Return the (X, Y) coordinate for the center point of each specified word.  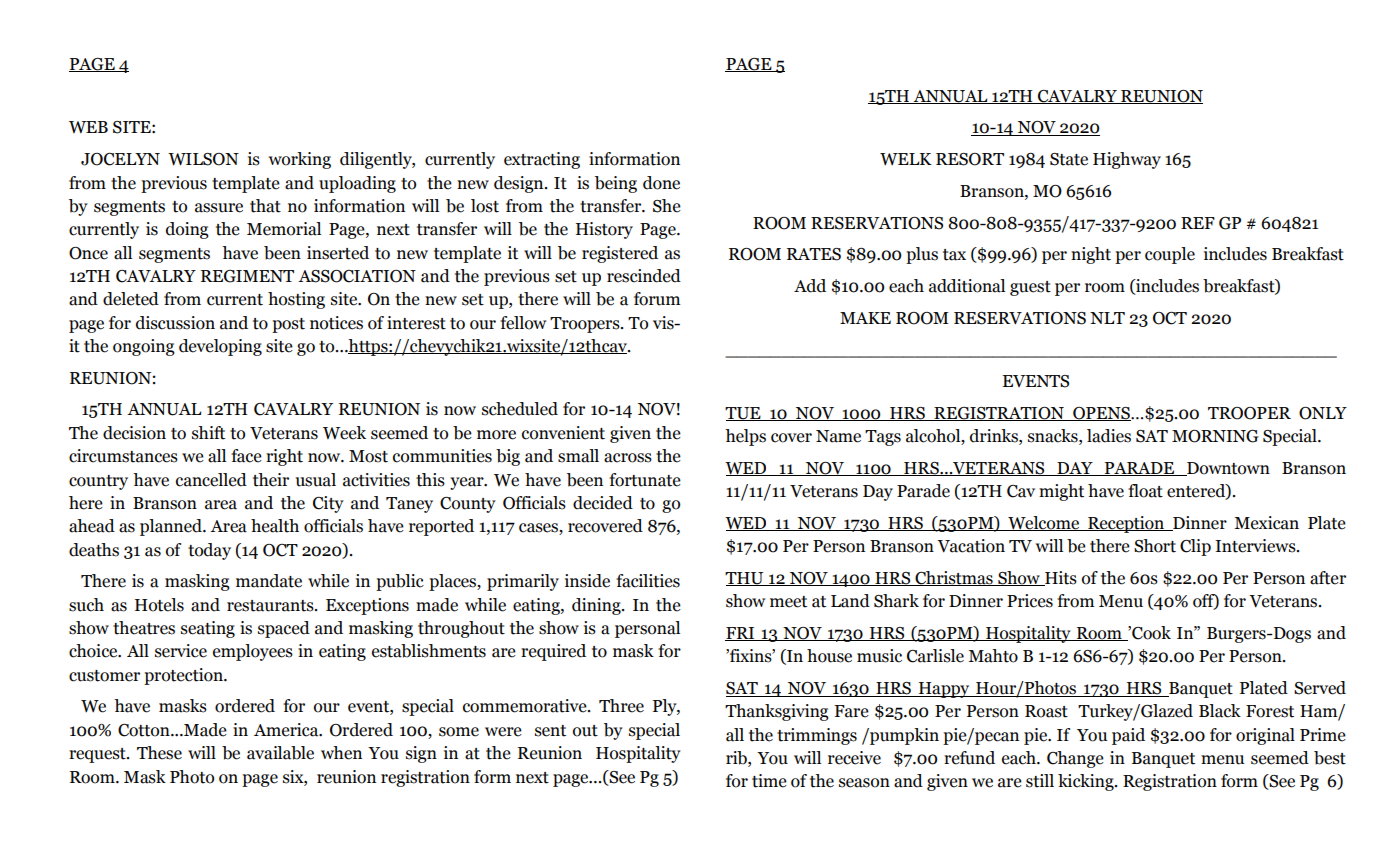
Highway (1127, 160)
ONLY (1323, 413)
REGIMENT (247, 276)
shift (208, 433)
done (661, 183)
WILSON (203, 159)
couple (1170, 255)
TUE (744, 414)
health (275, 526)
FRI (741, 634)
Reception (1126, 524)
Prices (1030, 601)
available (280, 753)
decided (603, 503)
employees (253, 652)
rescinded (644, 276)
